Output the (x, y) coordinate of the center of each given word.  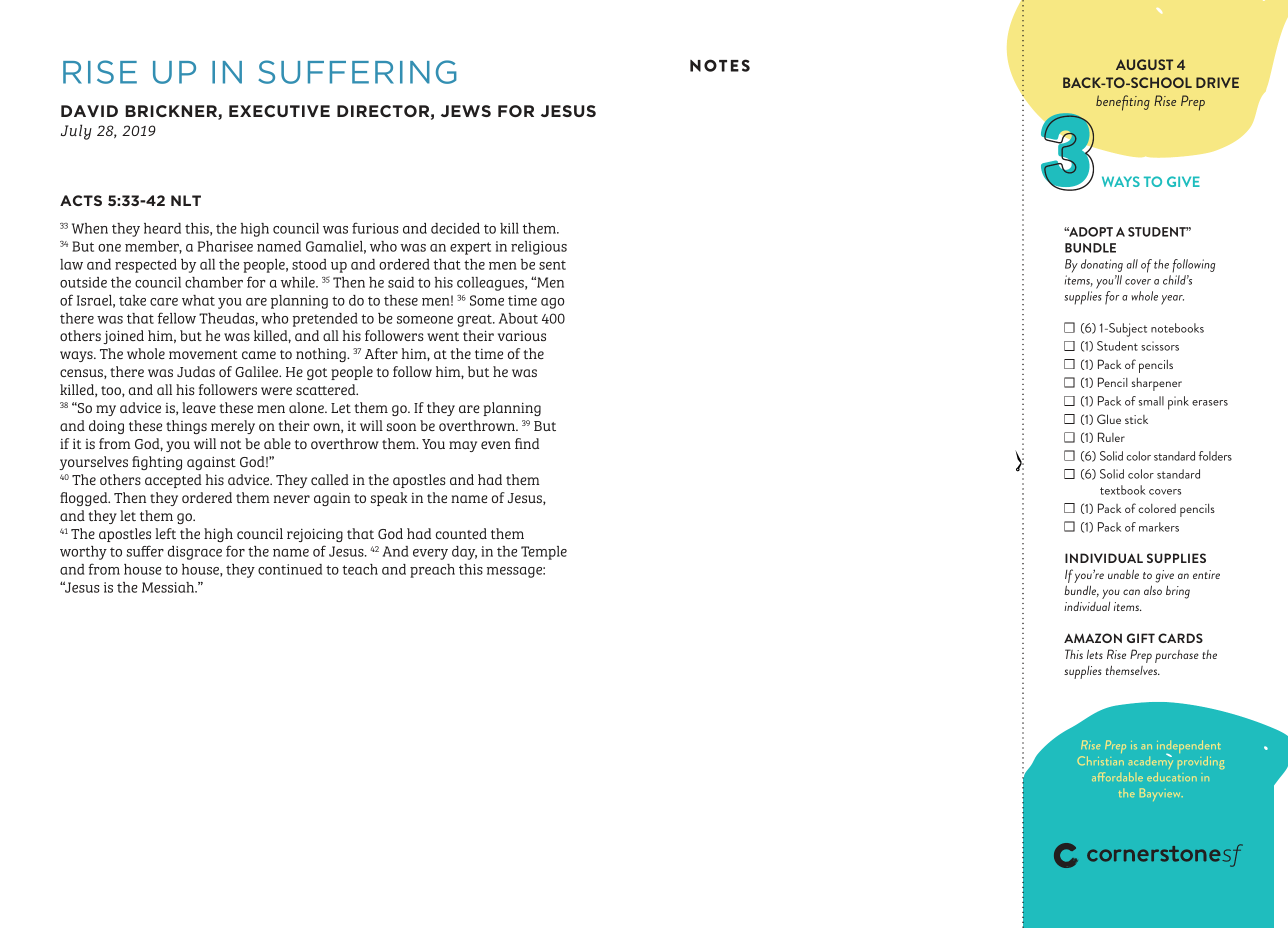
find (527, 443)
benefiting (1123, 103)
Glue (1109, 419)
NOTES (720, 65)
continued (290, 569)
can (1131, 592)
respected (146, 266)
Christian (1100, 760)
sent (552, 265)
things (186, 427)
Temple (544, 553)
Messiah (169, 587)
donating (1102, 265)
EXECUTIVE (279, 111)
